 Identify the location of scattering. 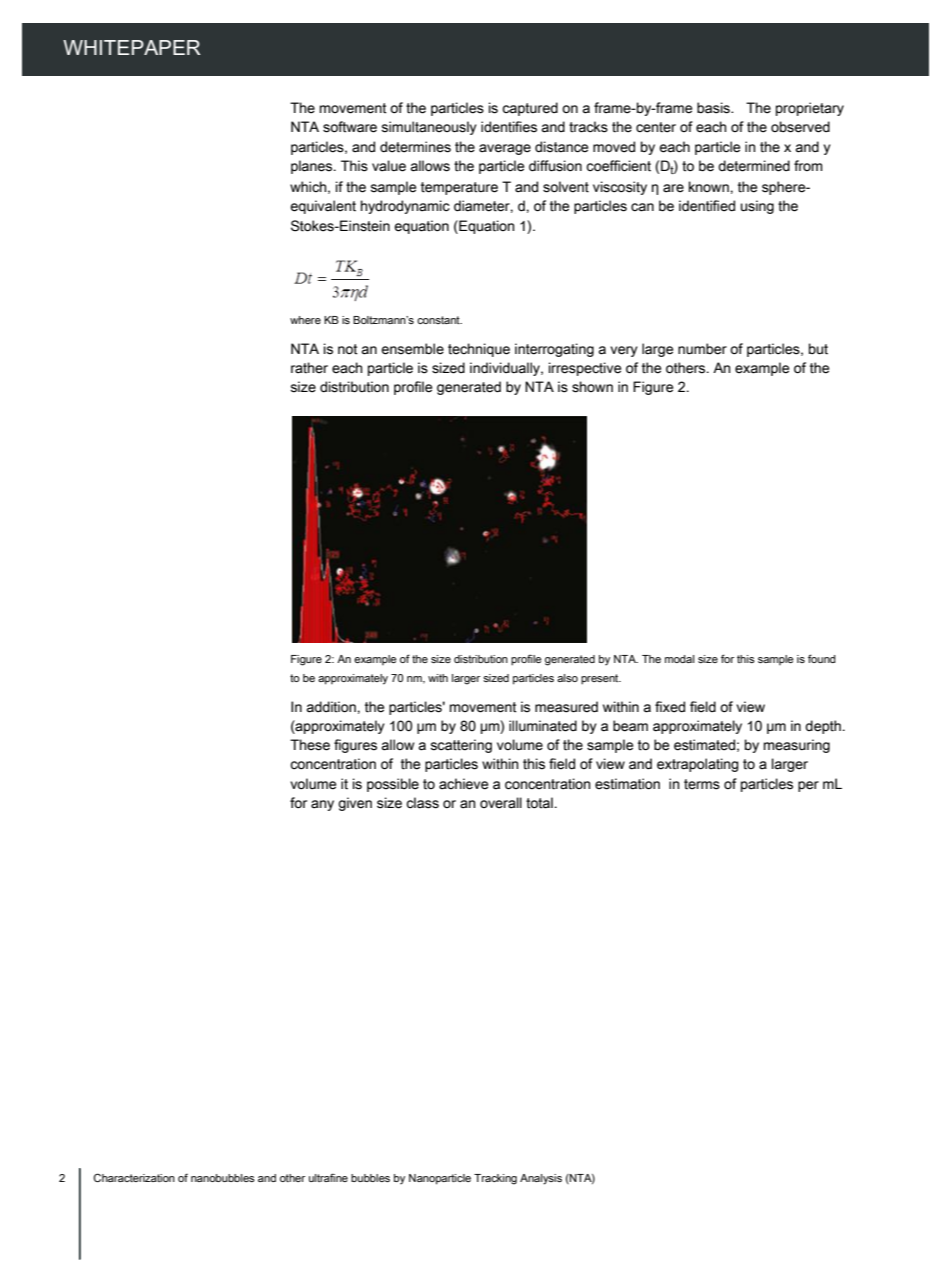
(461, 746).
